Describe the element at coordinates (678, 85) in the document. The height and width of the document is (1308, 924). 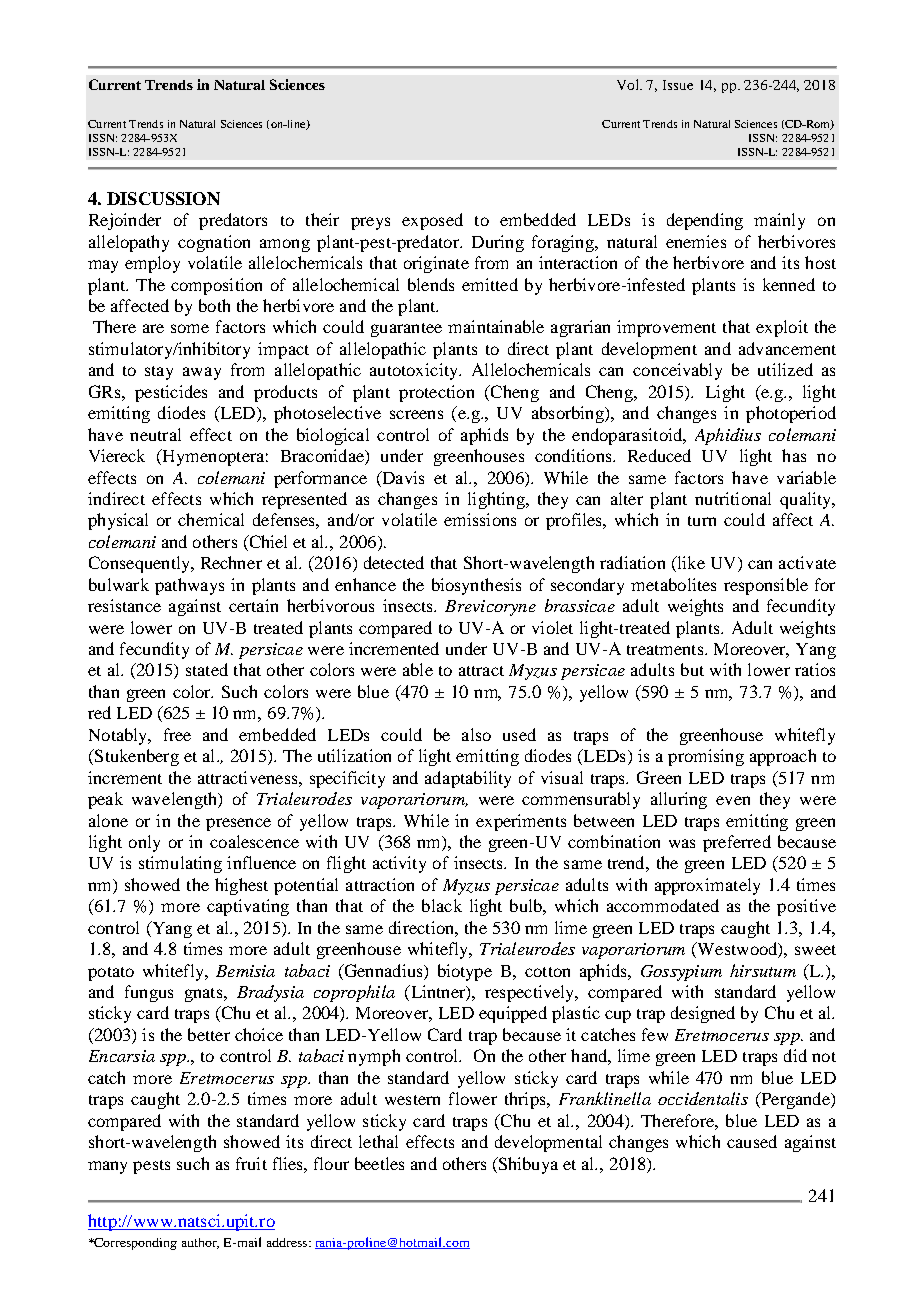
I see `Issue` at that location.
